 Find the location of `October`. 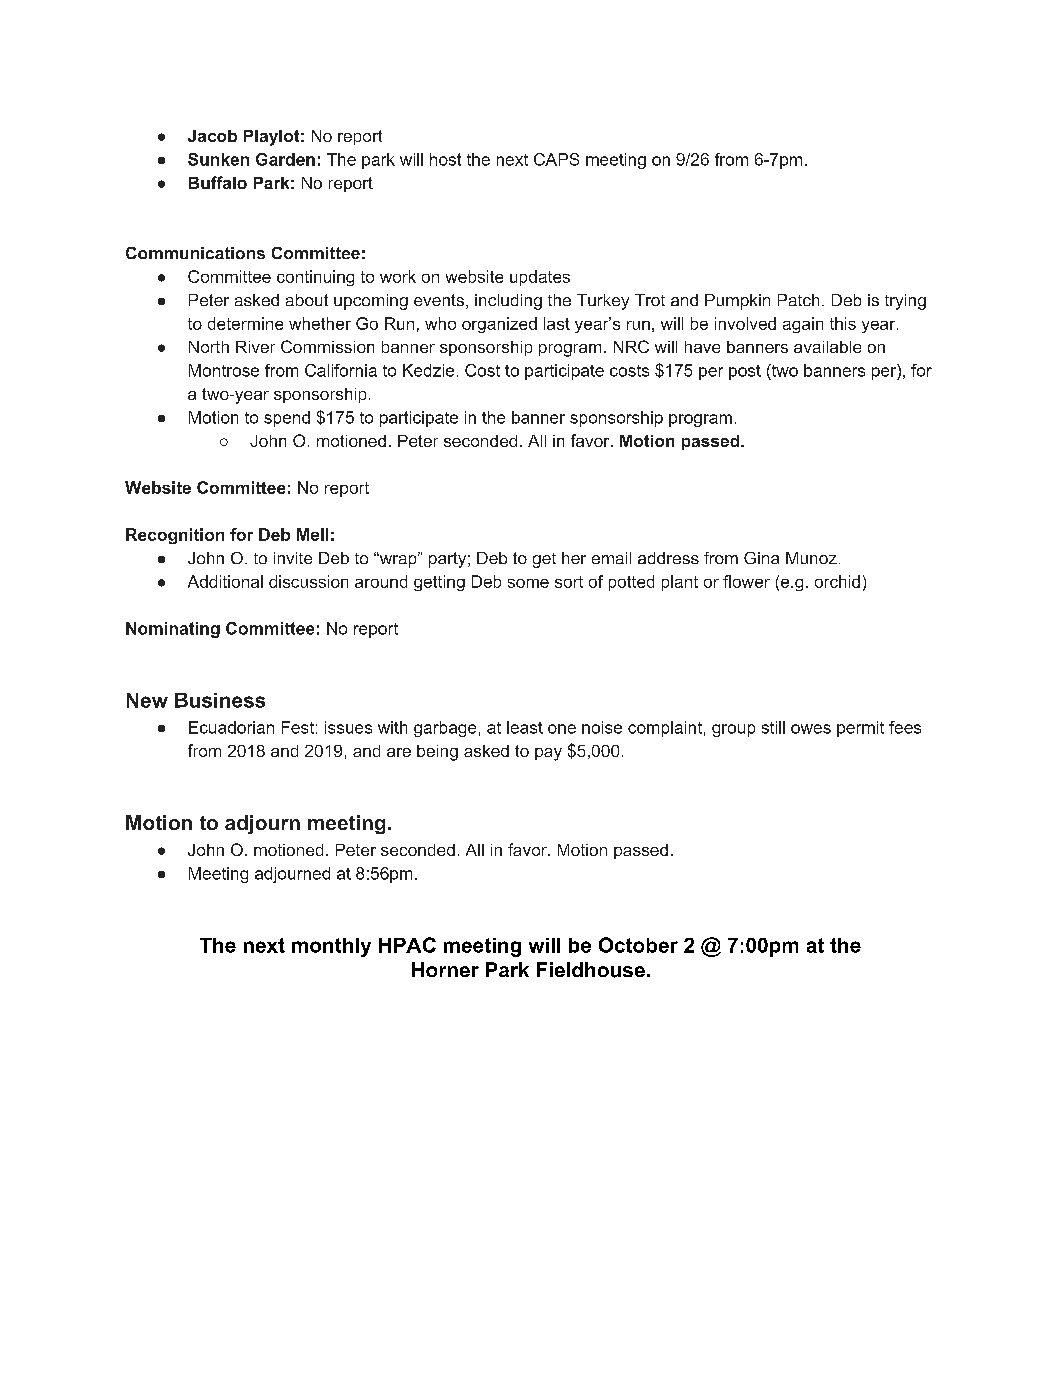

October is located at coordinates (638, 945).
